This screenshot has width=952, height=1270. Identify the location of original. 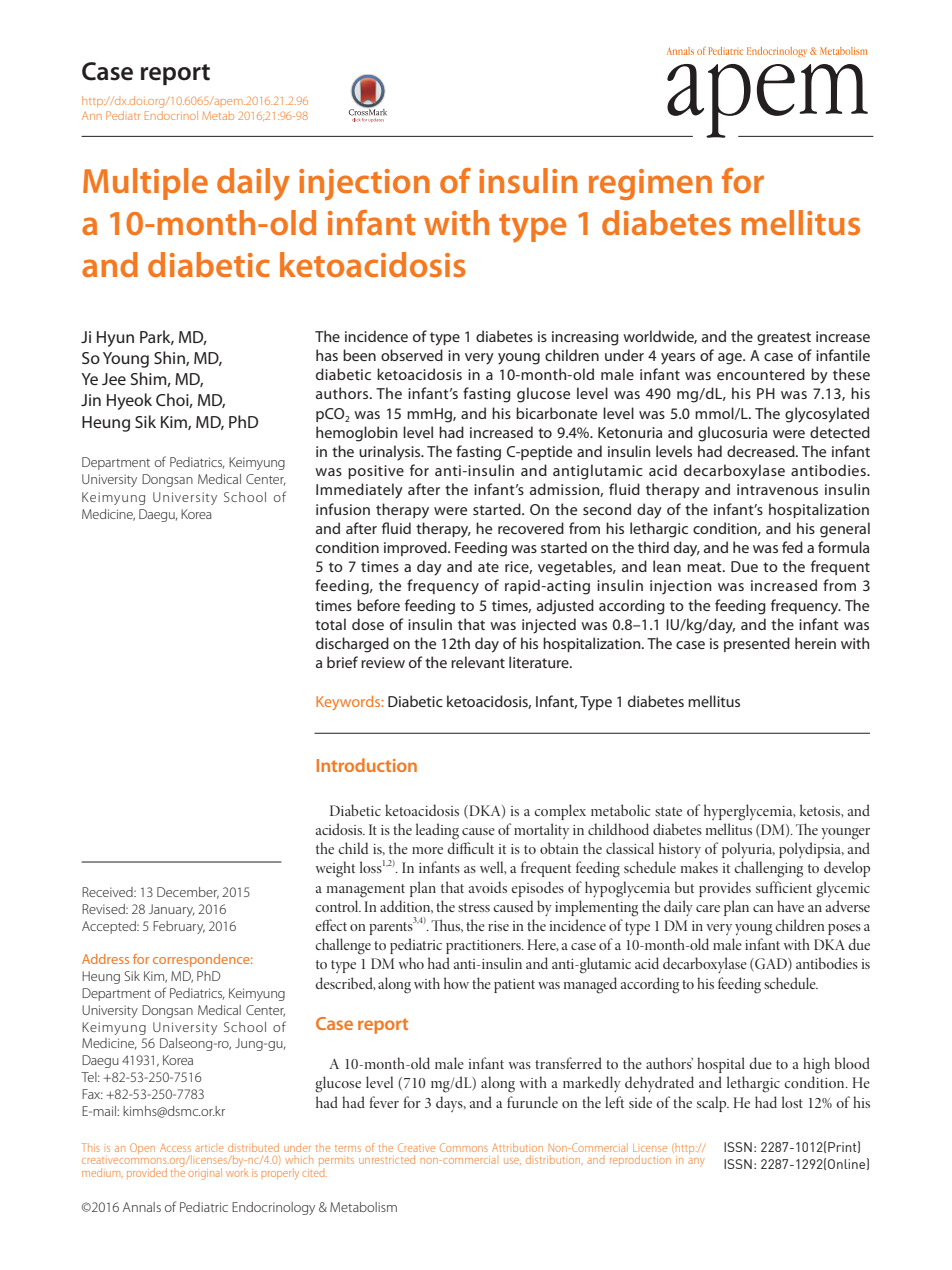
(205, 1174).
